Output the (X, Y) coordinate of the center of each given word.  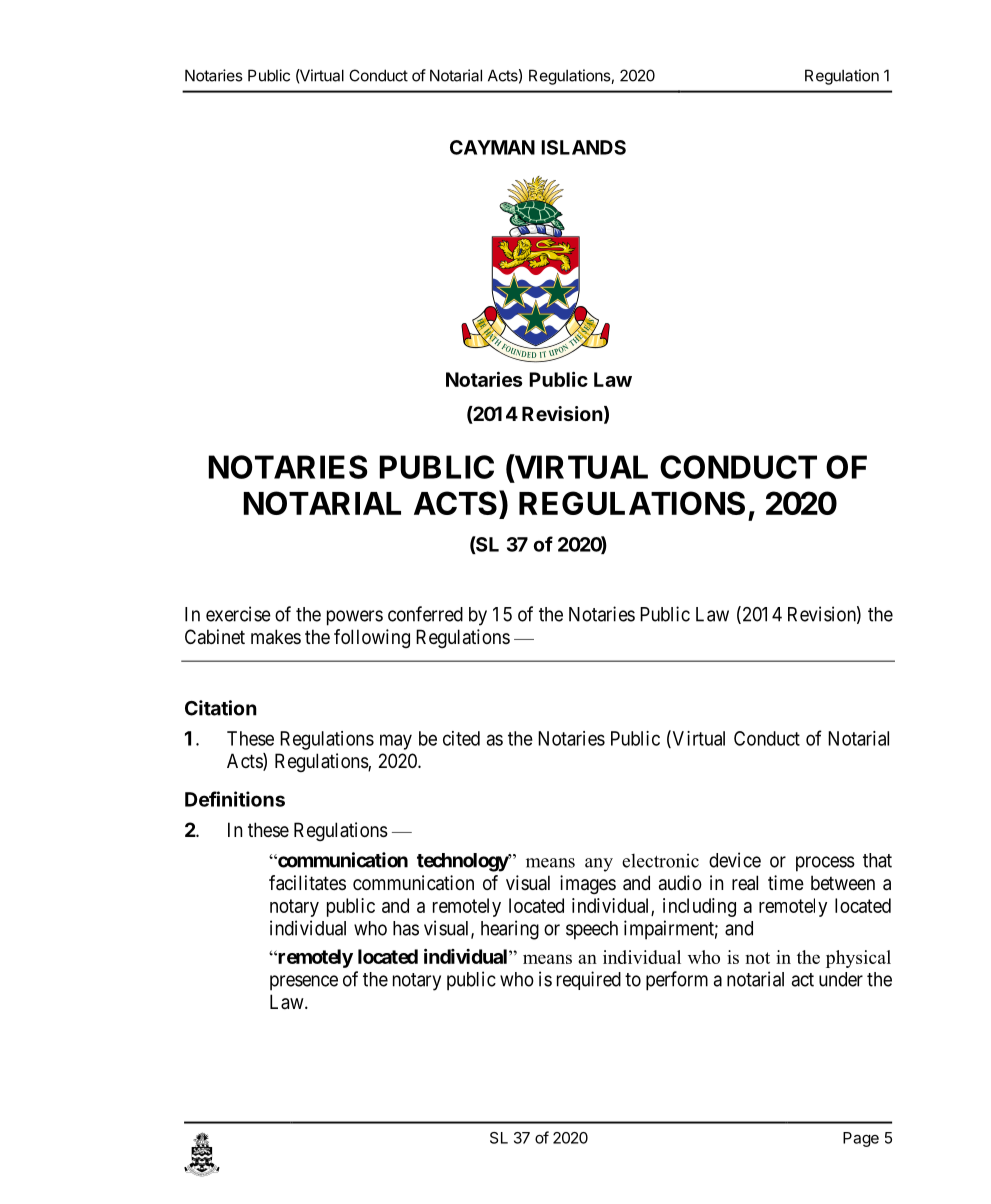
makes (276, 637)
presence (304, 983)
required (589, 980)
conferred (425, 614)
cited (461, 738)
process (825, 864)
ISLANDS (583, 147)
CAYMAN (492, 147)
